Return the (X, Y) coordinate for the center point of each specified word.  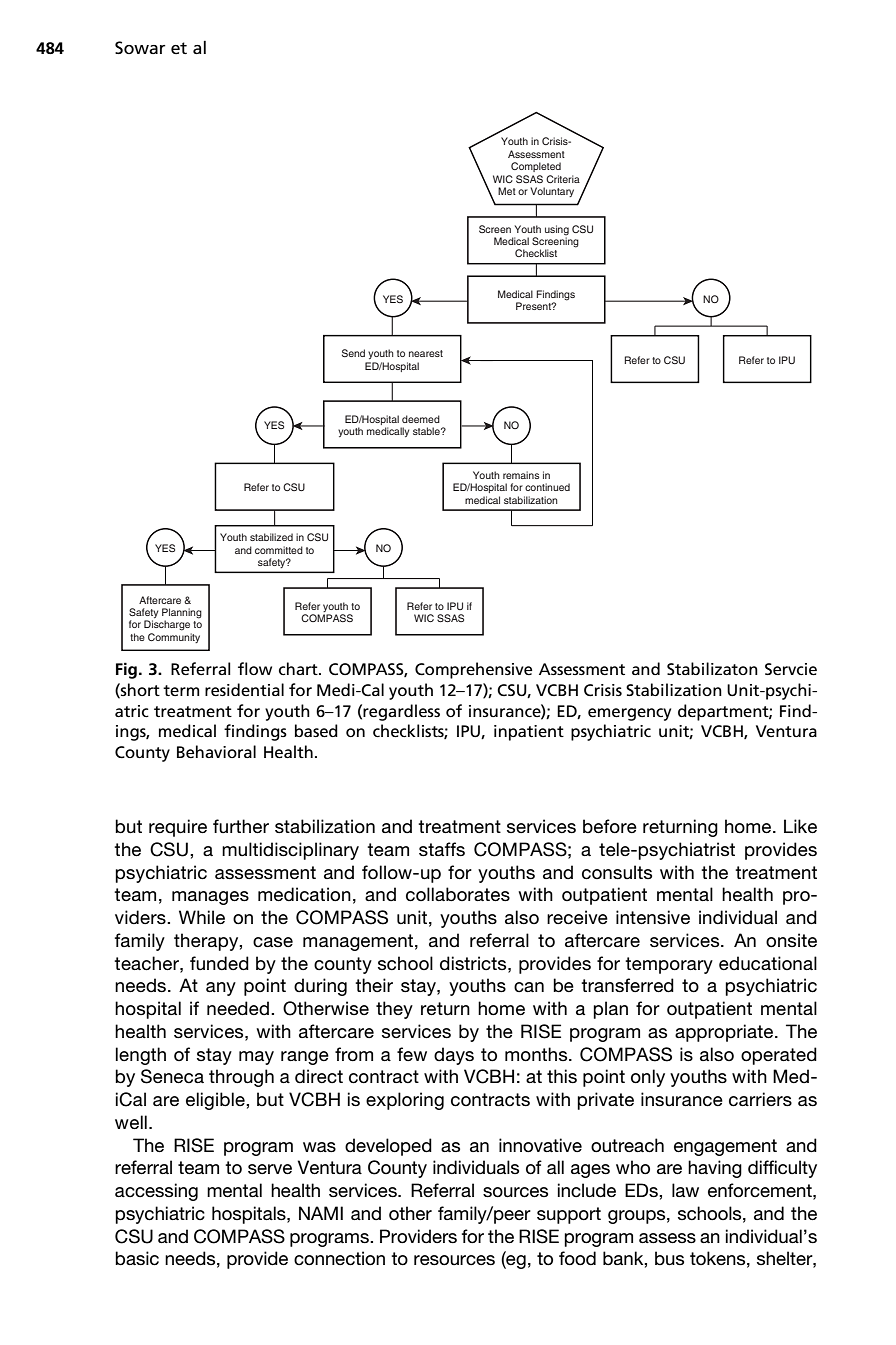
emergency (629, 714)
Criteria (563, 179)
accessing (156, 1192)
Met (507, 191)
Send (353, 353)
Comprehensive (474, 670)
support (569, 1215)
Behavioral (216, 751)
